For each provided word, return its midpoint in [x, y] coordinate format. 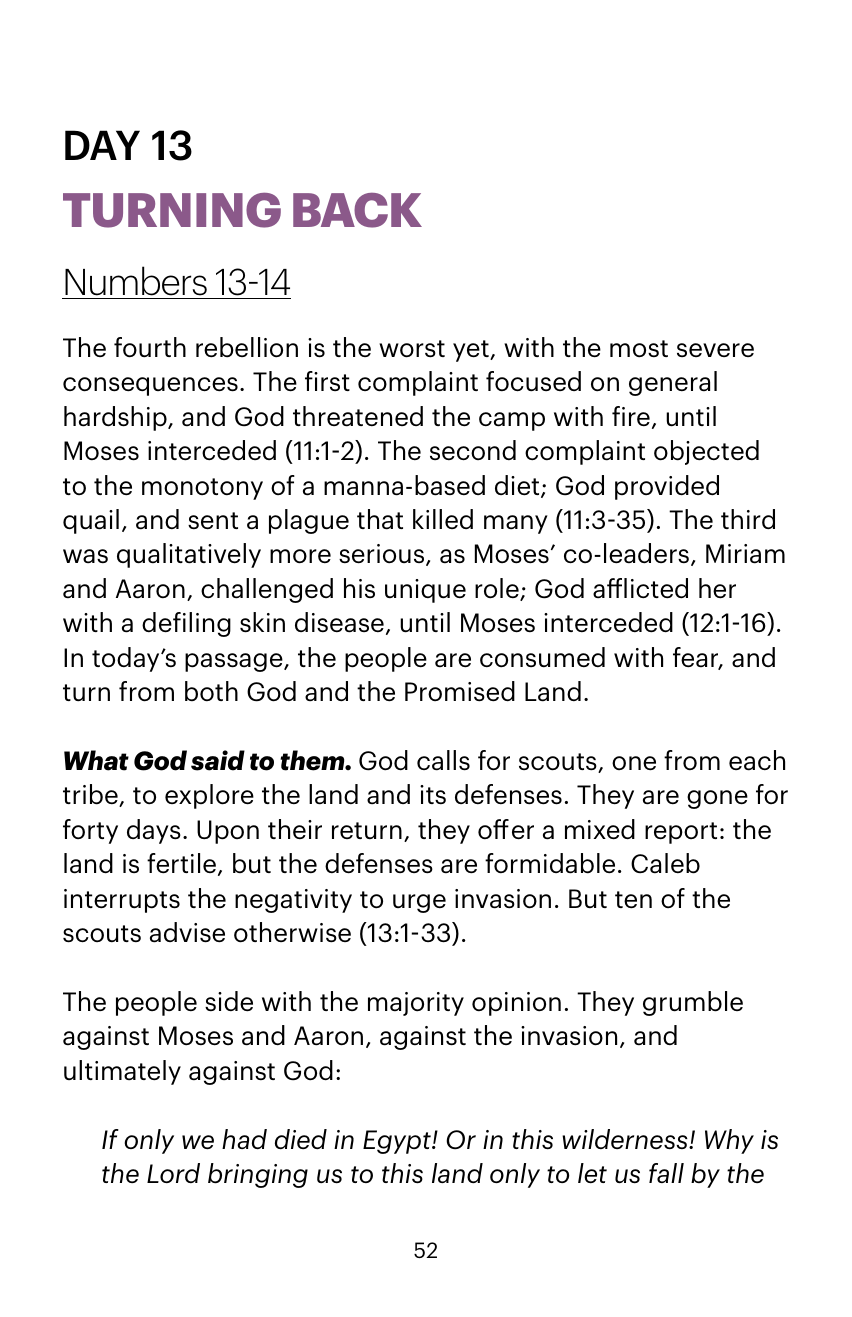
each [757, 760]
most [639, 349]
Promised [460, 691]
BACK [357, 210]
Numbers [136, 282]
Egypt [398, 1142]
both [211, 691]
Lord [173, 1173]
